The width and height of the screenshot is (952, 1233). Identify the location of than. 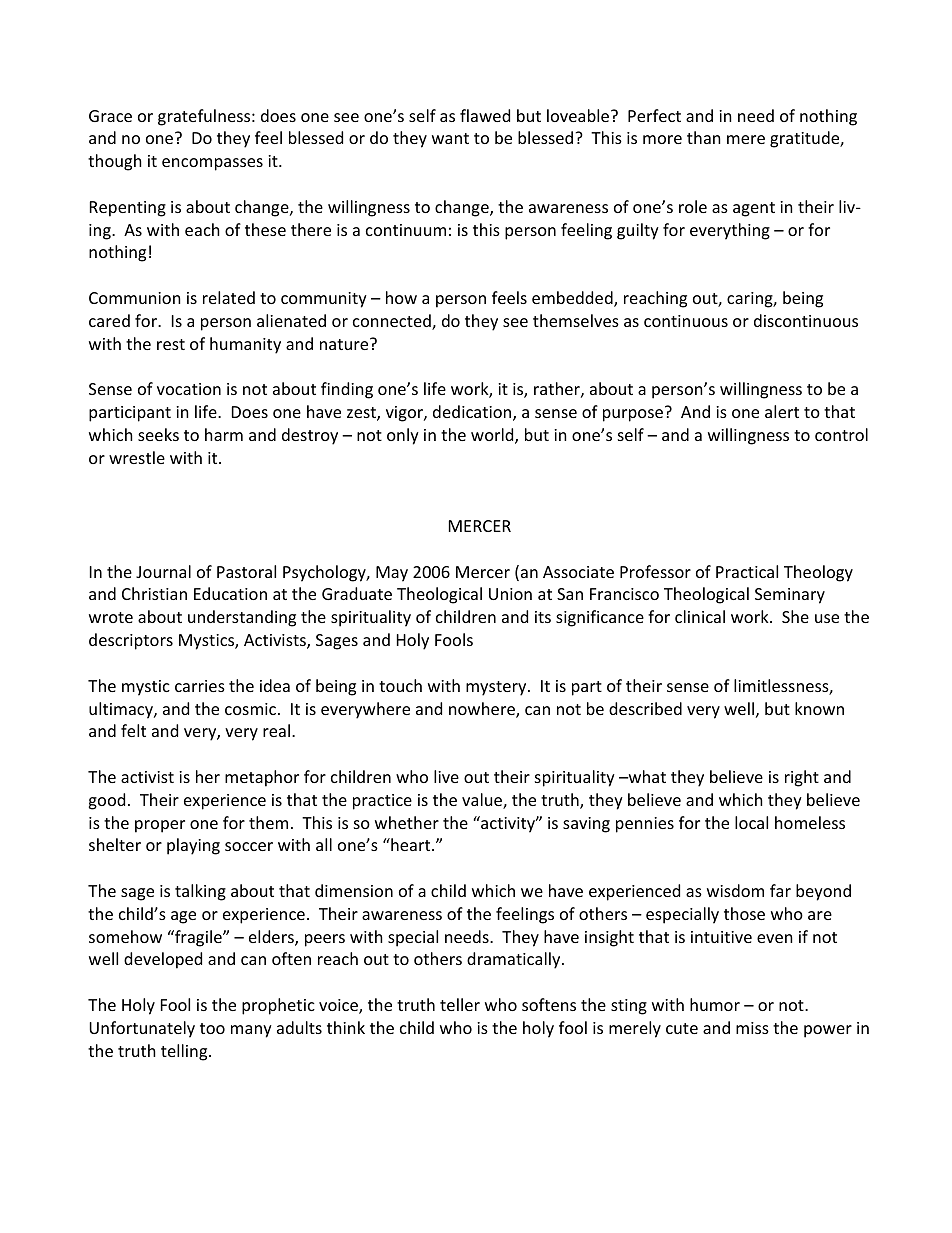
(704, 137).
